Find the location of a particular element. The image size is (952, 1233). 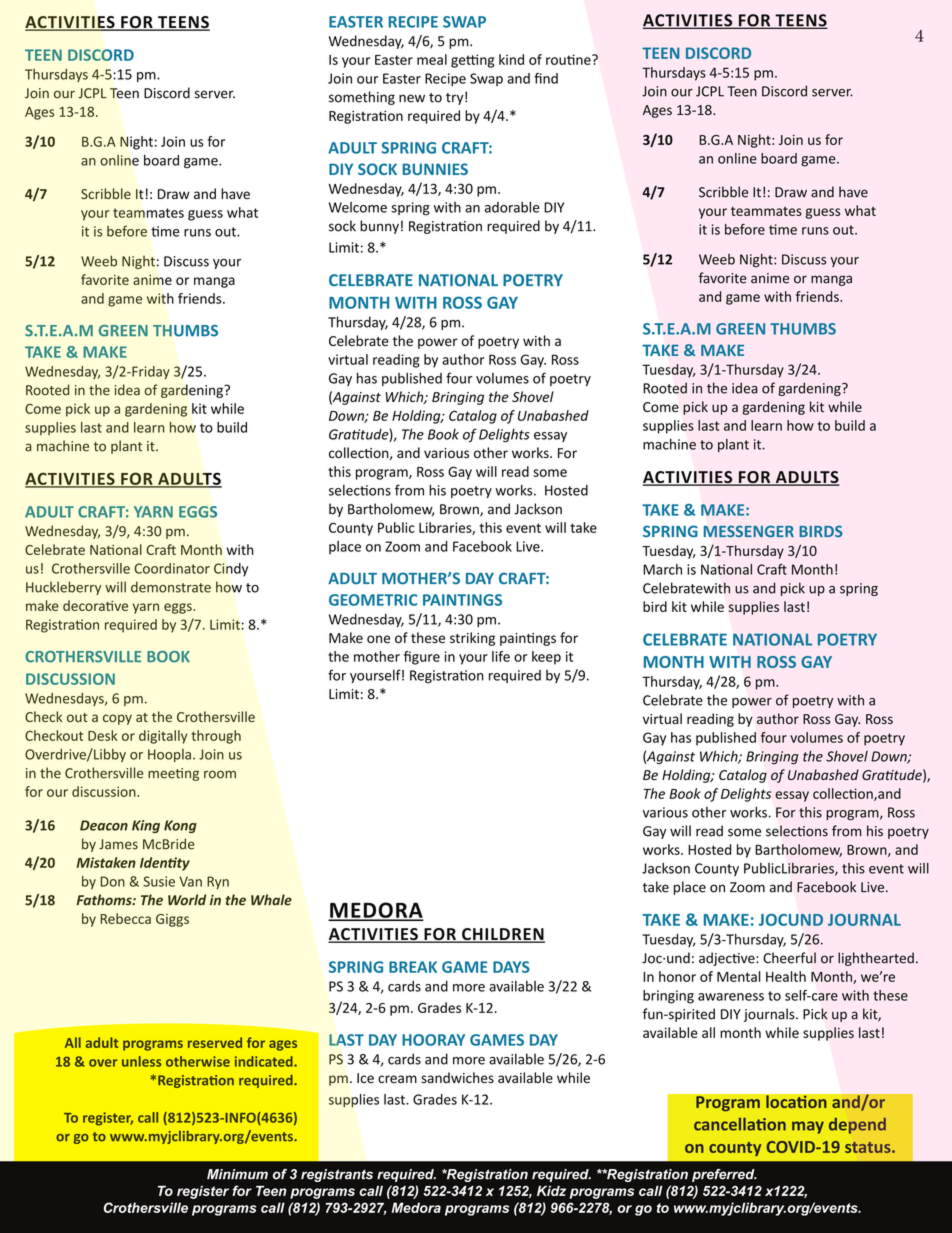

routine is located at coordinates (569, 59).
